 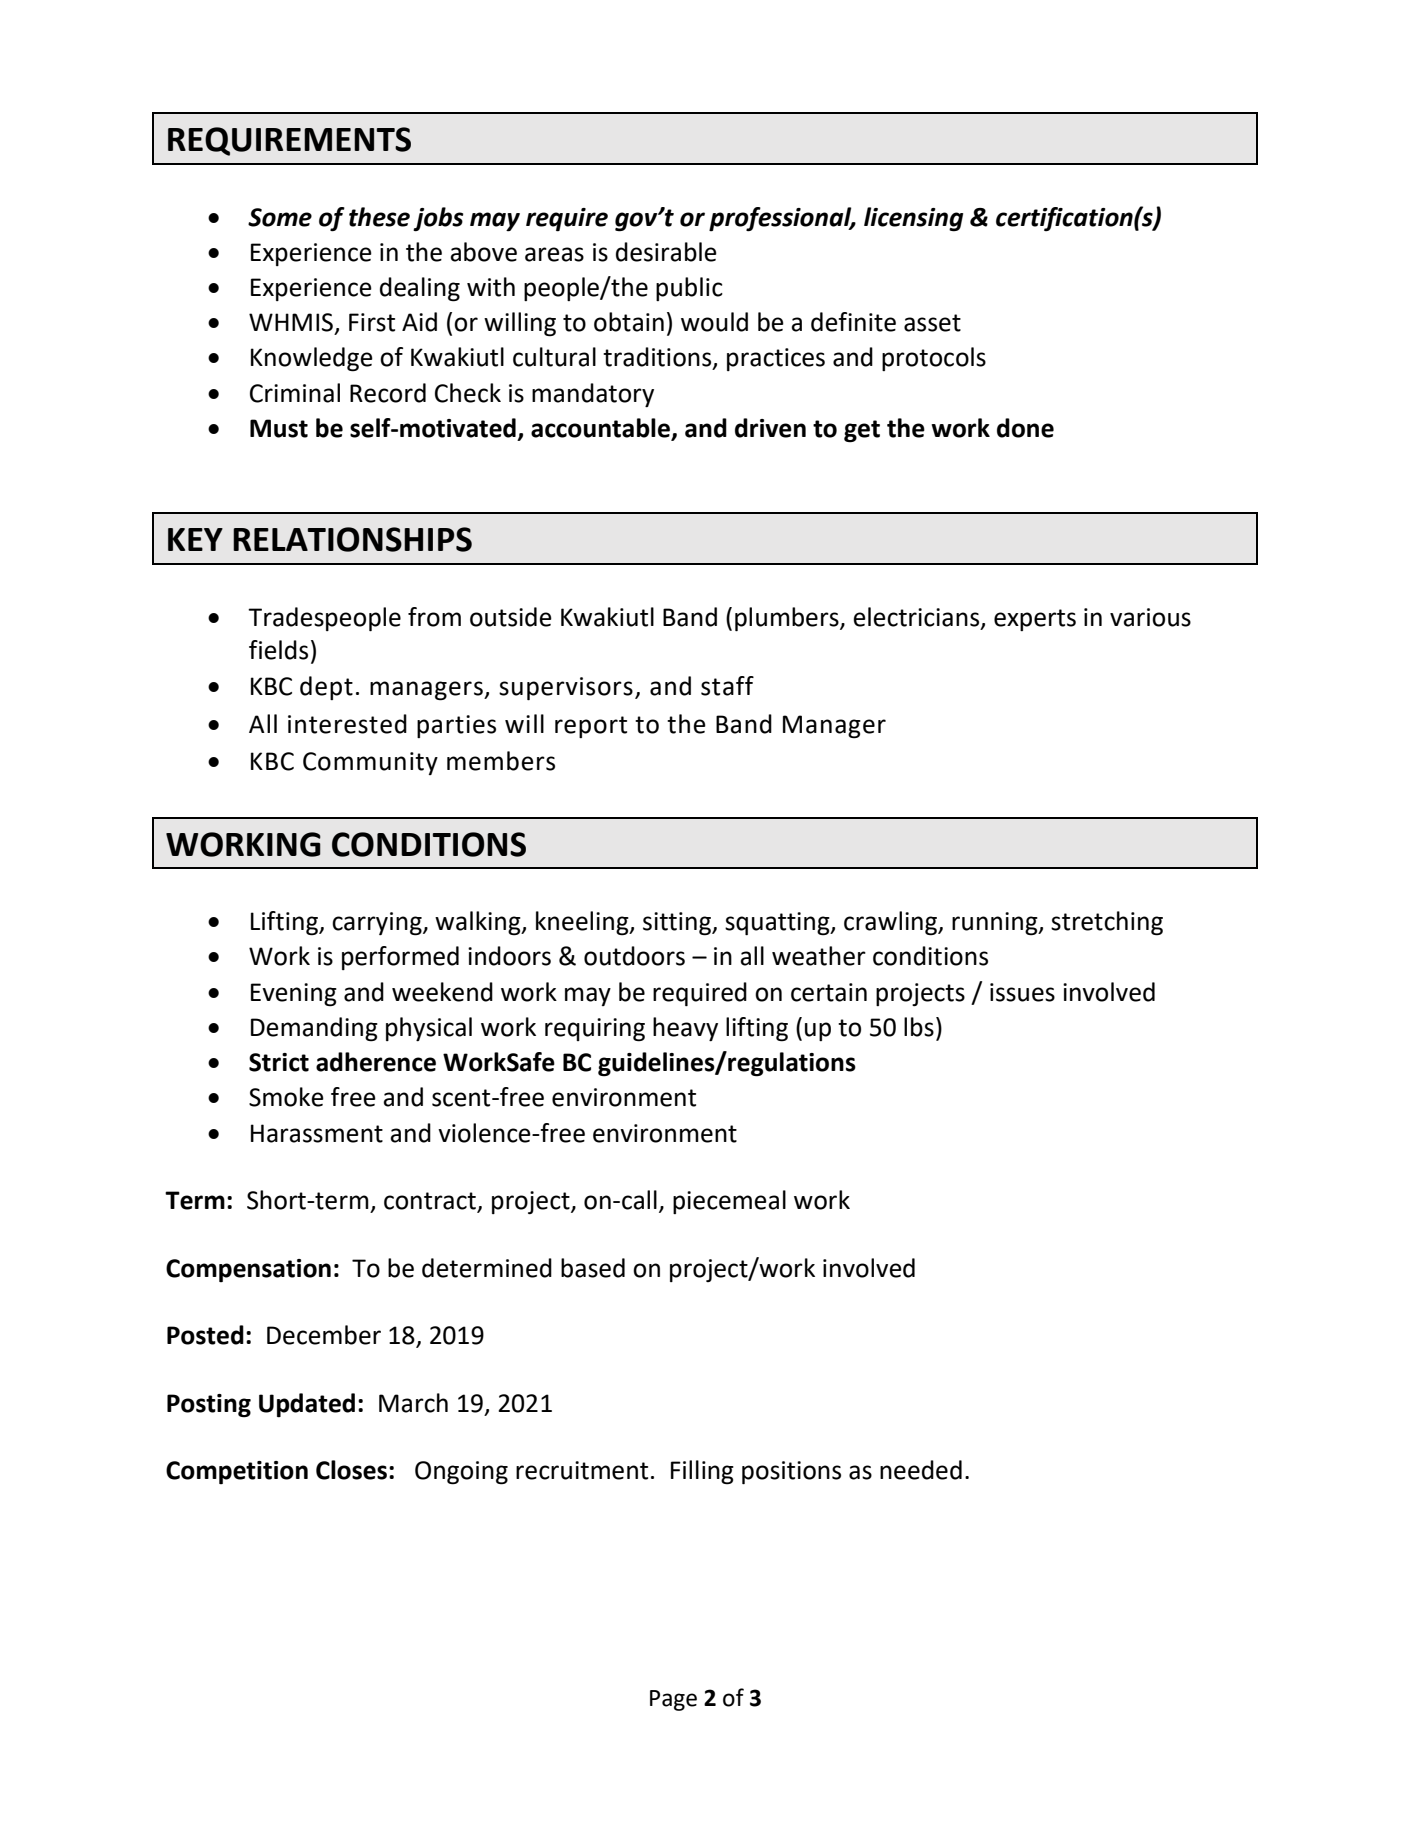 I want to click on Some, so click(x=280, y=217).
